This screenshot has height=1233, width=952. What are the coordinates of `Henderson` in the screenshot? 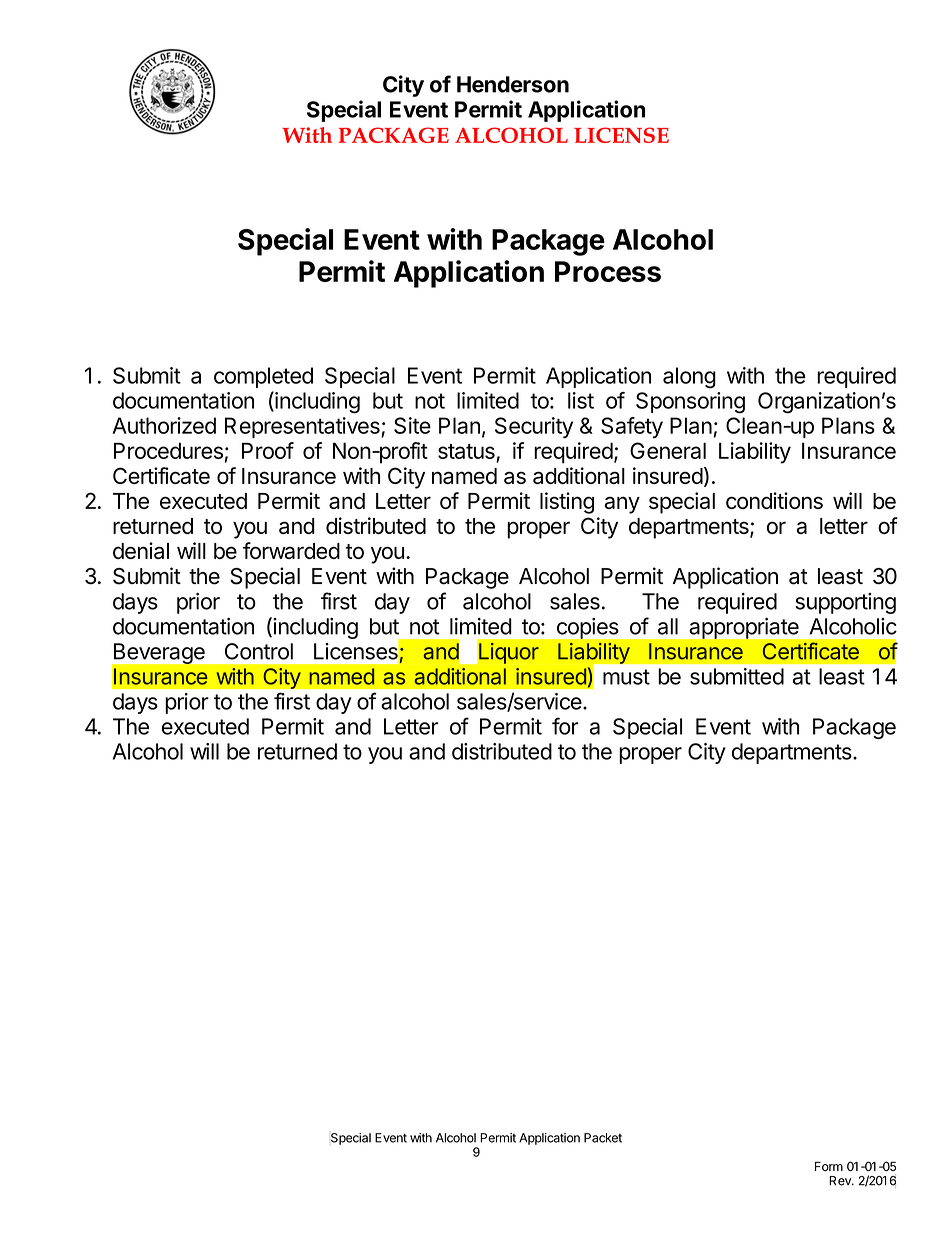 It's located at (513, 84).
